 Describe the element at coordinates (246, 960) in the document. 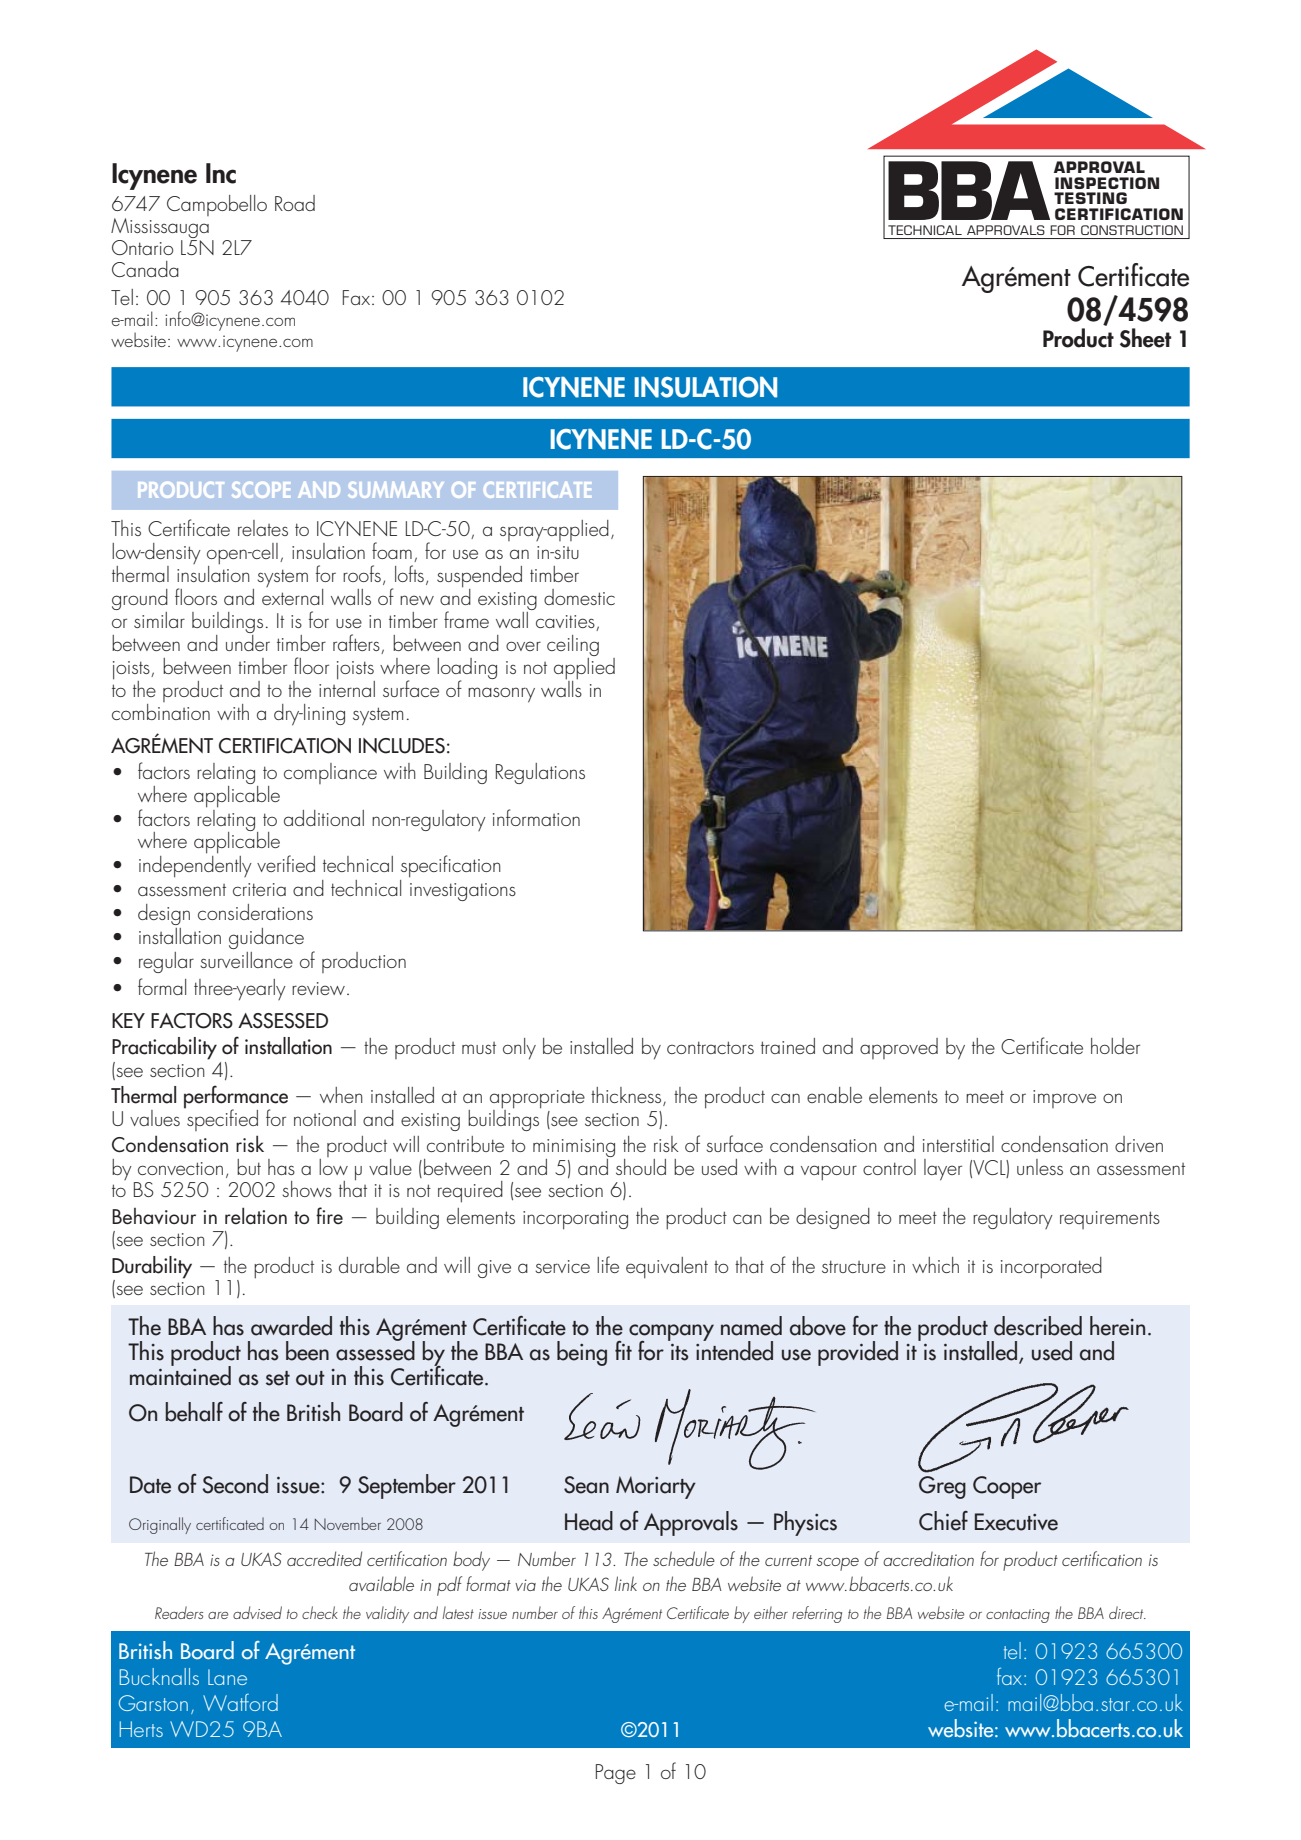

I see `surveillance` at that location.
